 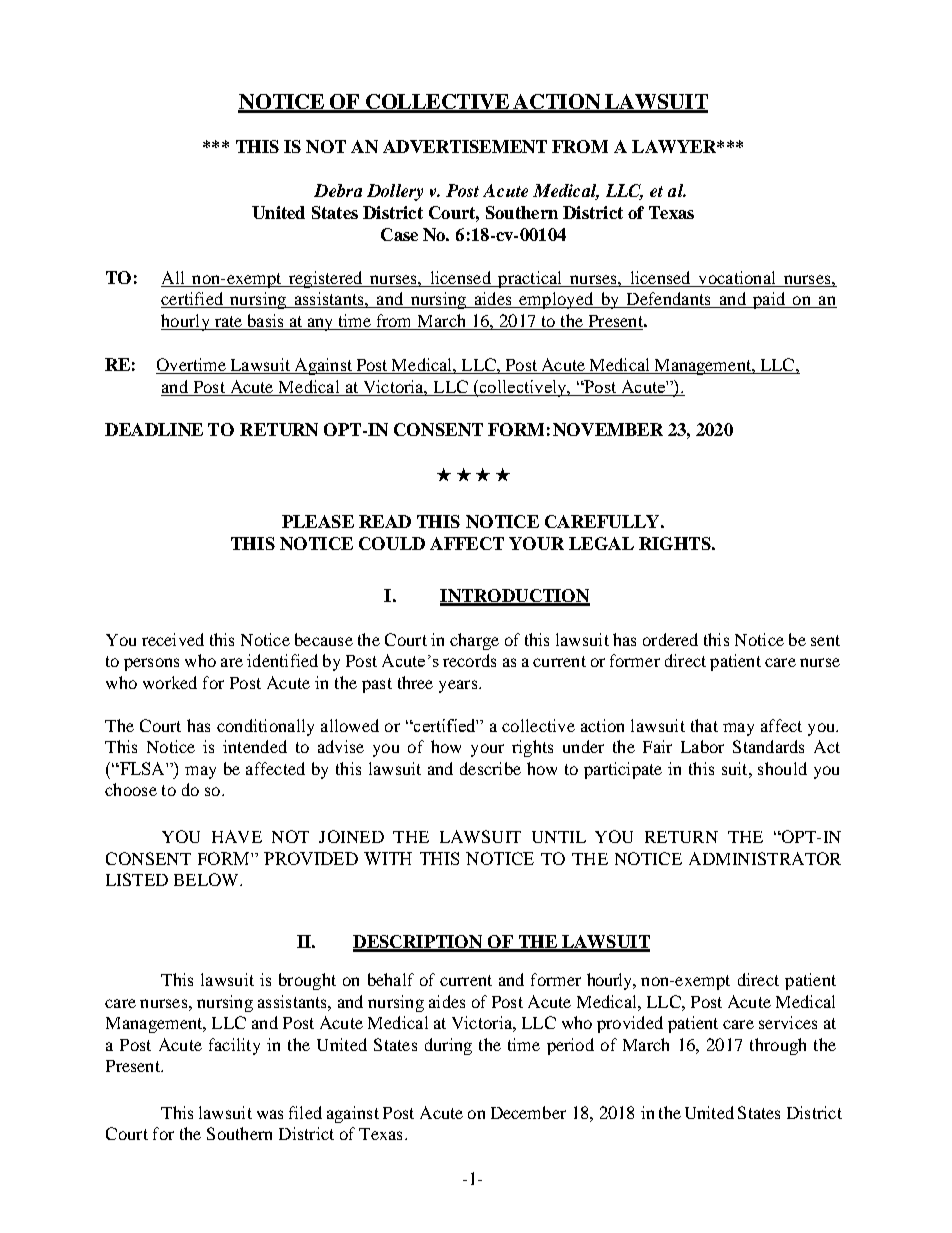 I want to click on facility, so click(x=234, y=1046).
